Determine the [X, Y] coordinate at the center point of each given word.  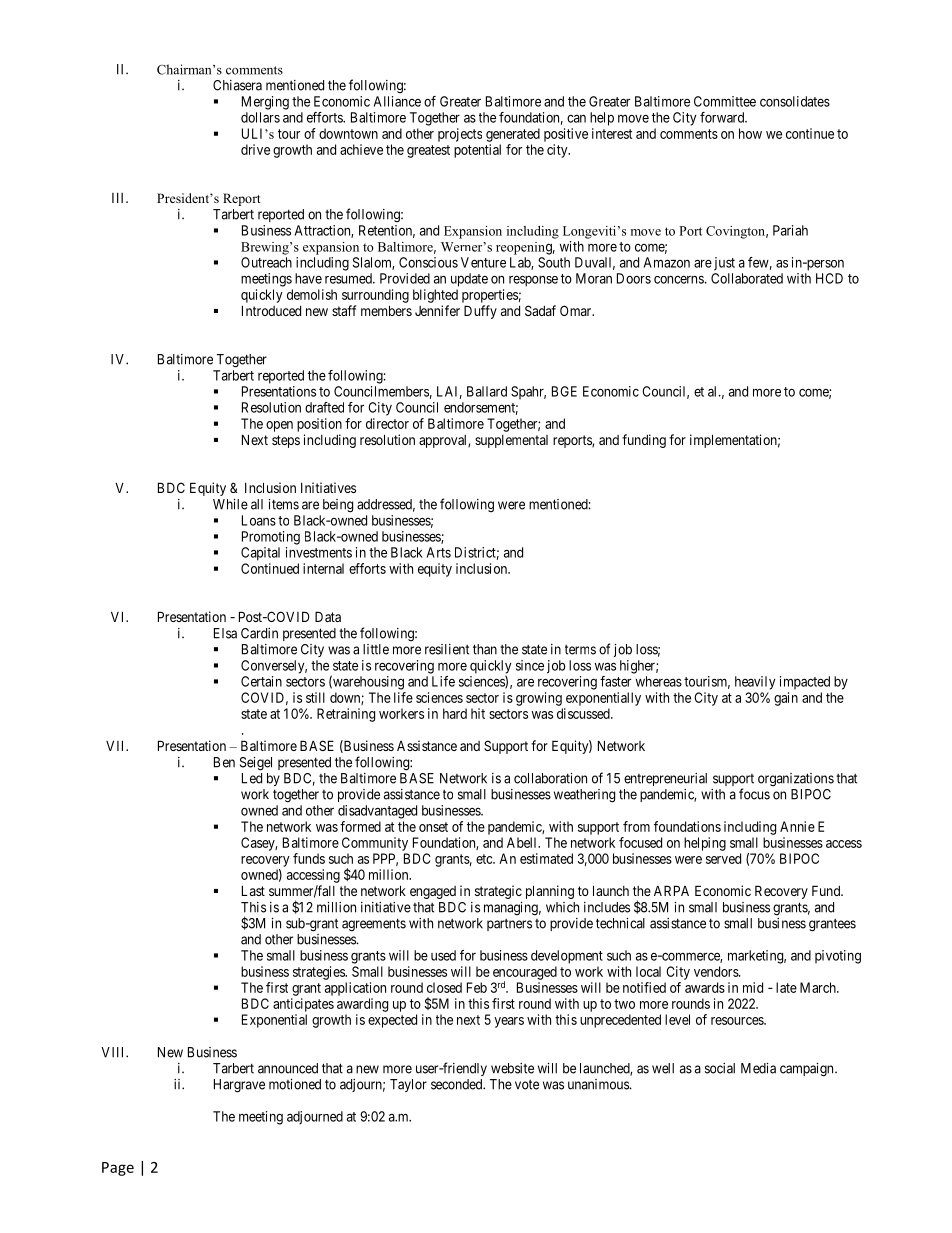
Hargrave [239, 1086]
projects [460, 135]
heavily [755, 683]
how [750, 133]
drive [255, 149]
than [485, 649]
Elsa [225, 633]
